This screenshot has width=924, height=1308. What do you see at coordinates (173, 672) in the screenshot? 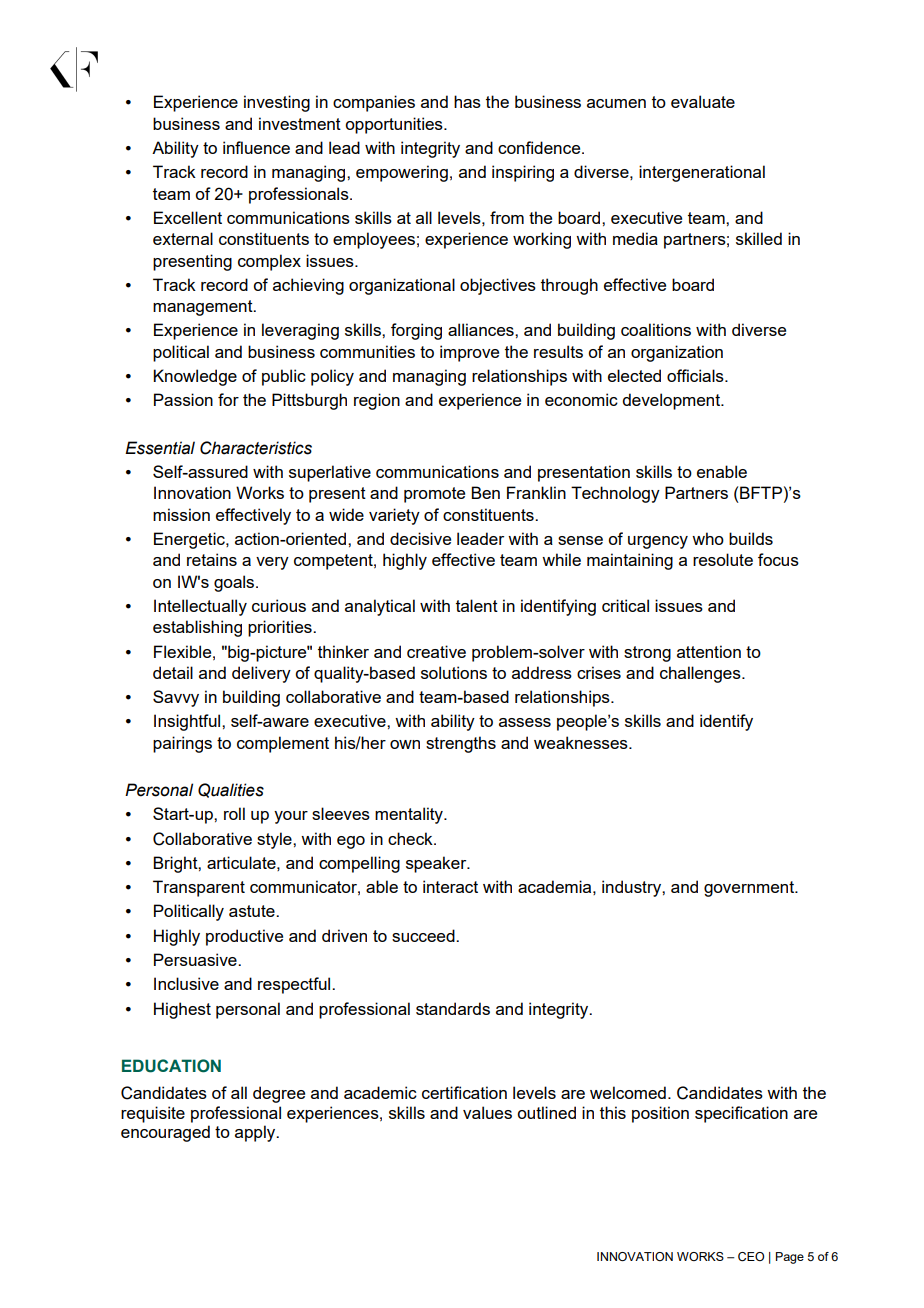
I see `detail` at bounding box center [173, 672].
